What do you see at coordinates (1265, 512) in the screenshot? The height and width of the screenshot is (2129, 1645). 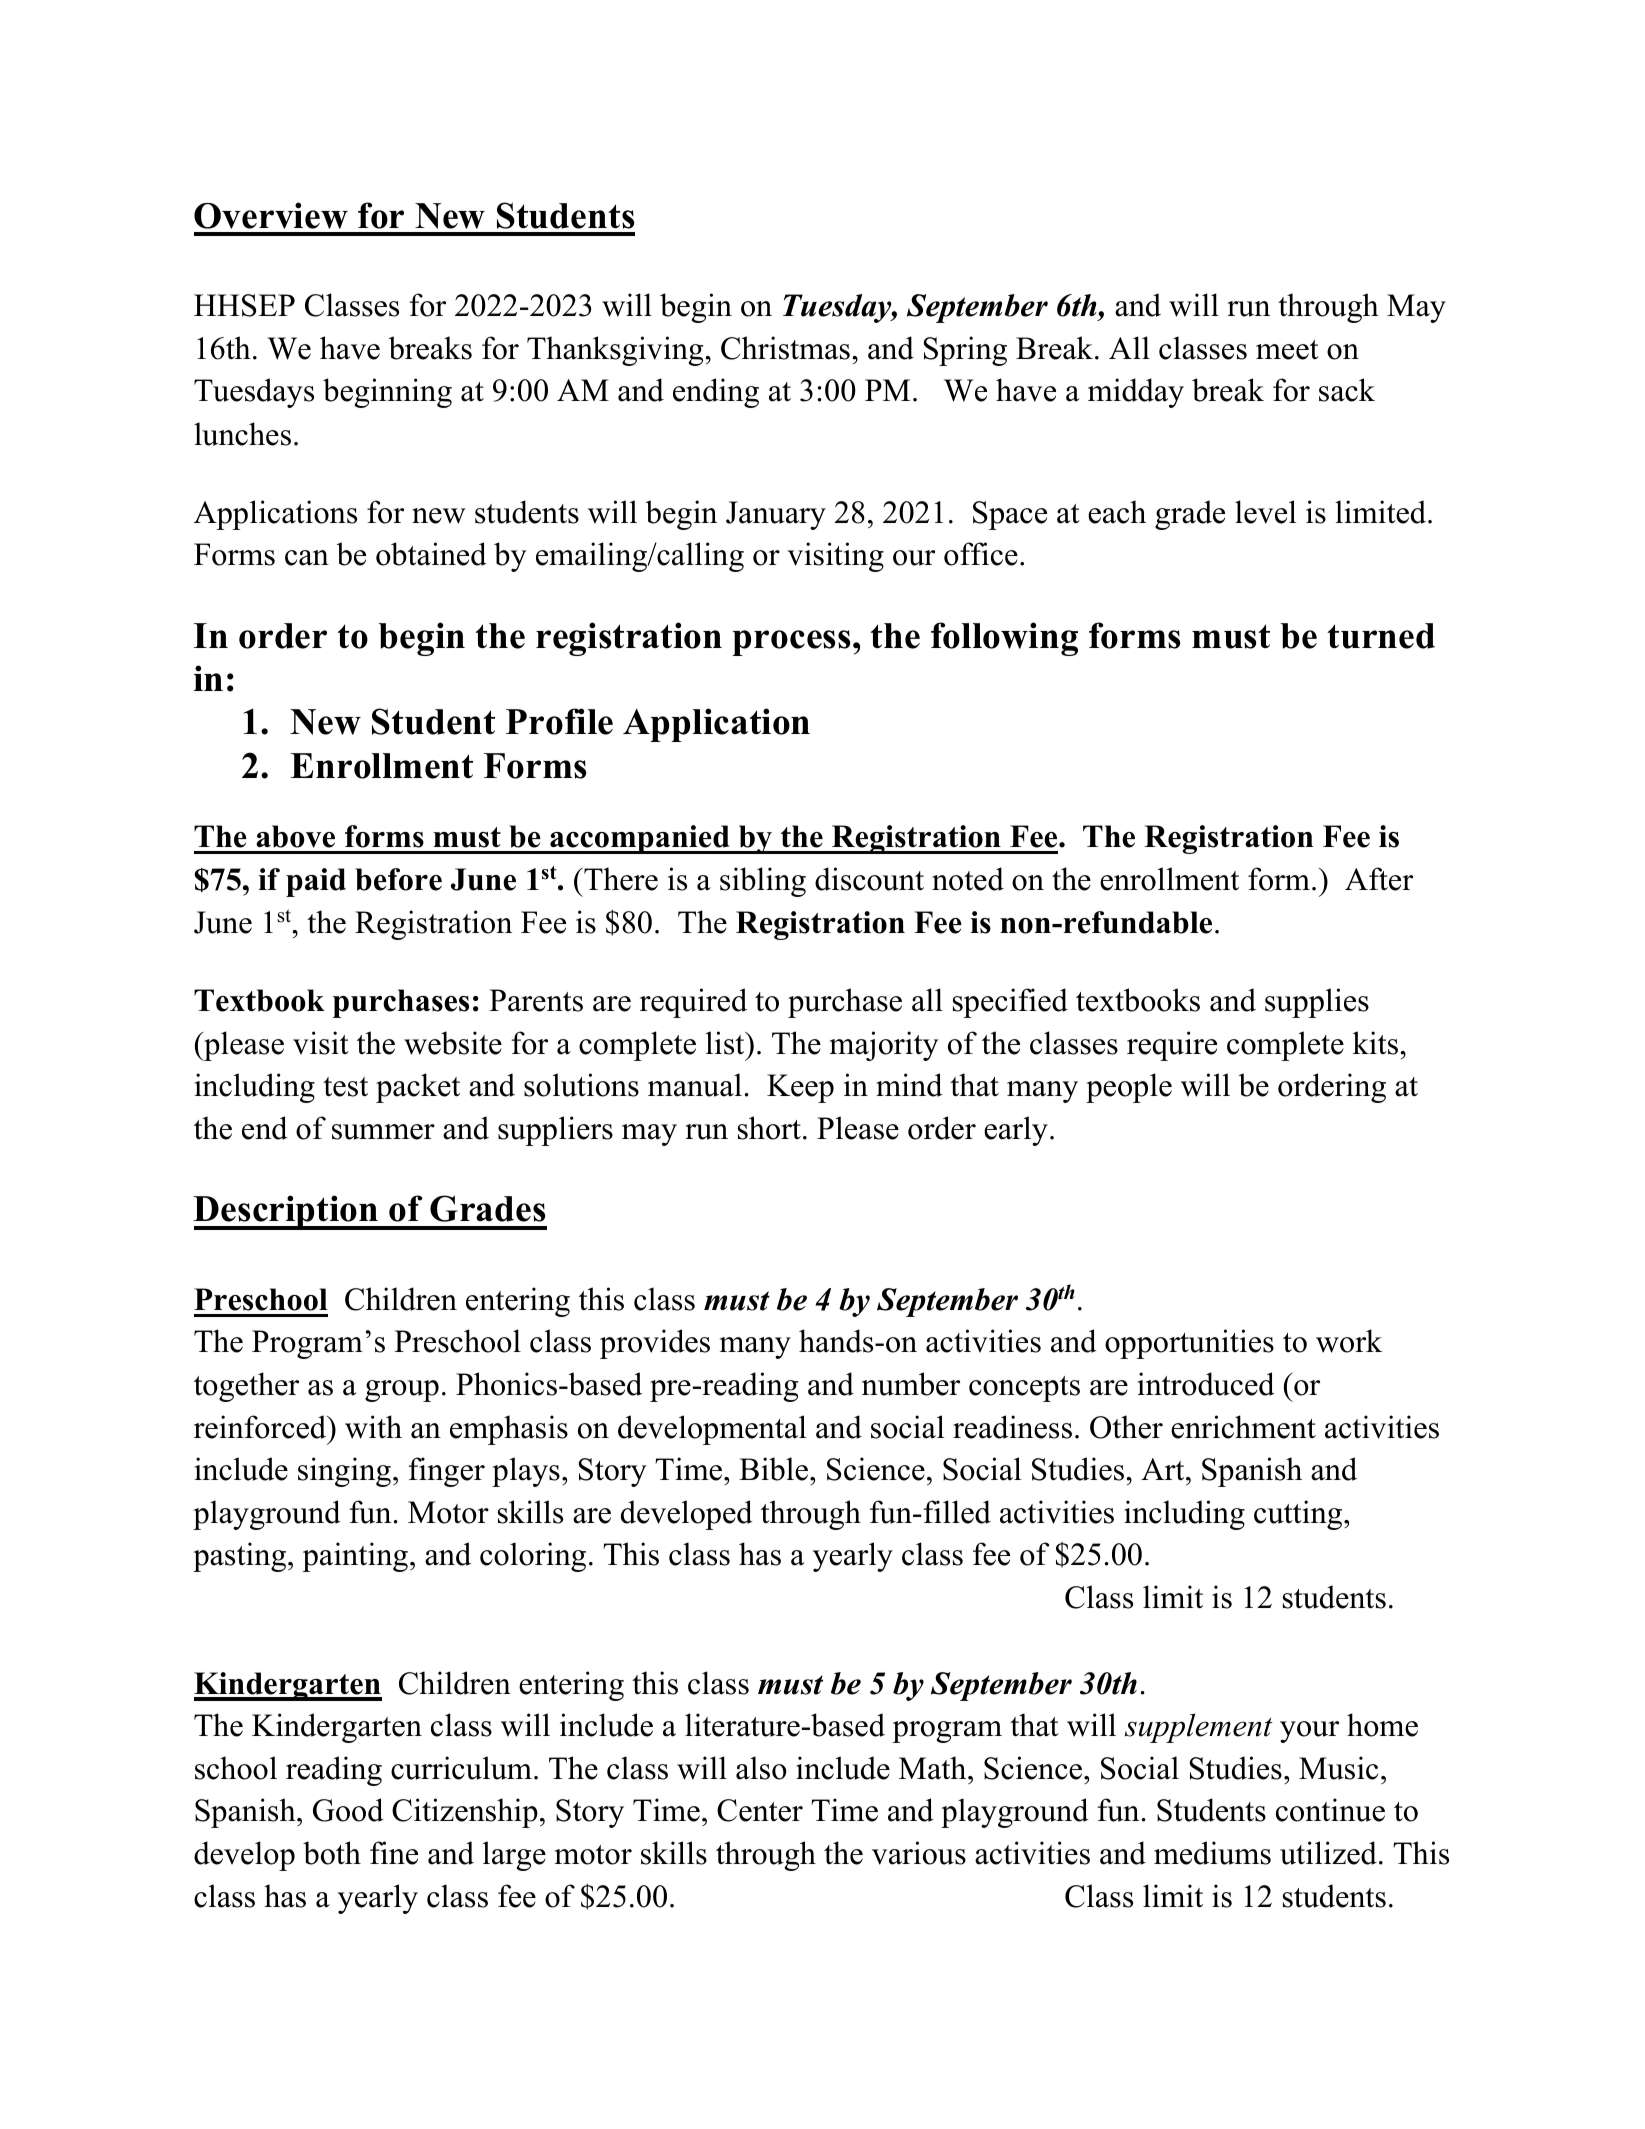 I see `level` at bounding box center [1265, 512].
